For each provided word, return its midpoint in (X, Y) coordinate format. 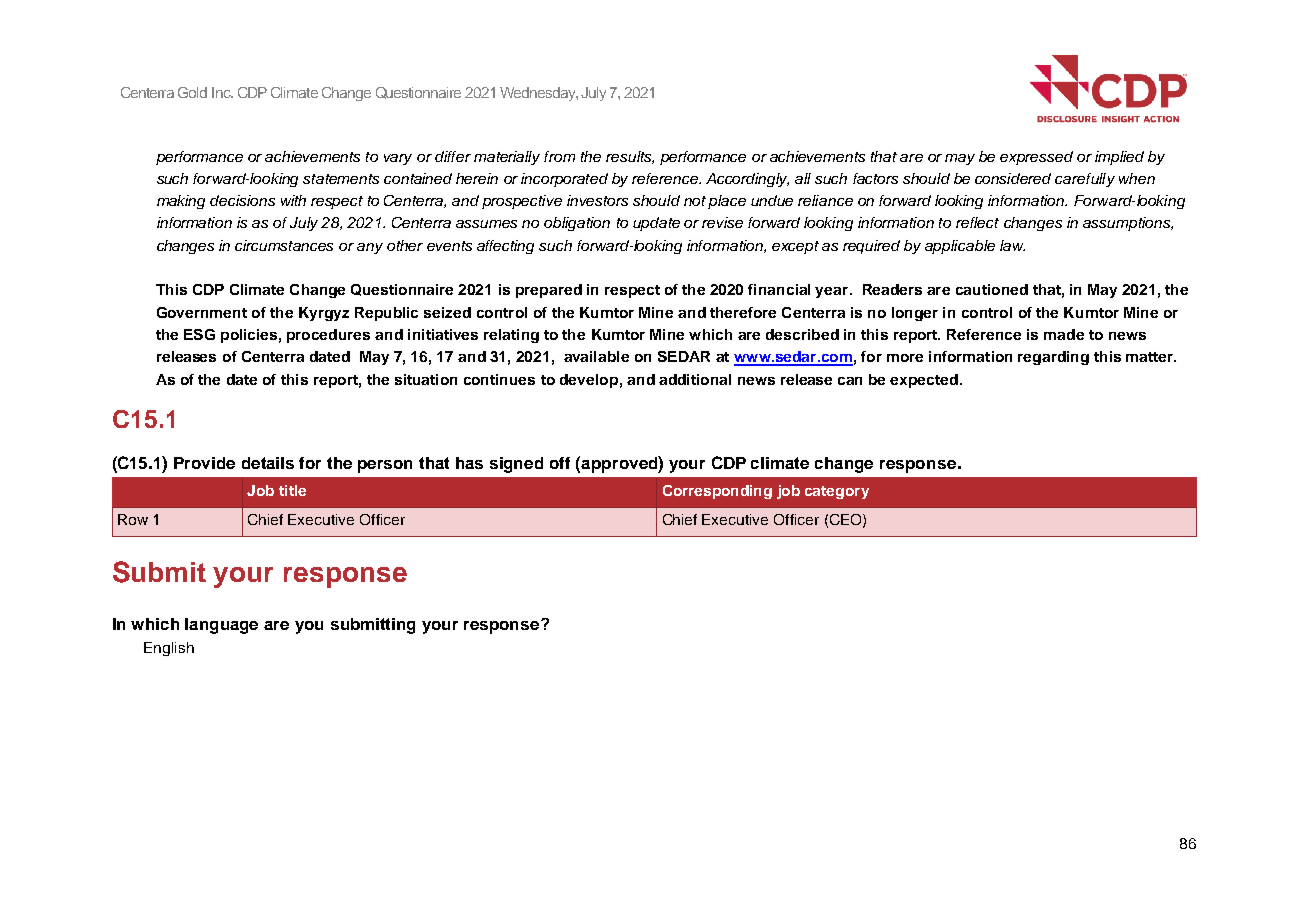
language (221, 626)
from (559, 156)
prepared (549, 291)
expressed (1036, 158)
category (837, 492)
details (268, 463)
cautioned (992, 289)
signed (516, 465)
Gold (192, 92)
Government (202, 312)
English (169, 649)
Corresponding (717, 492)
